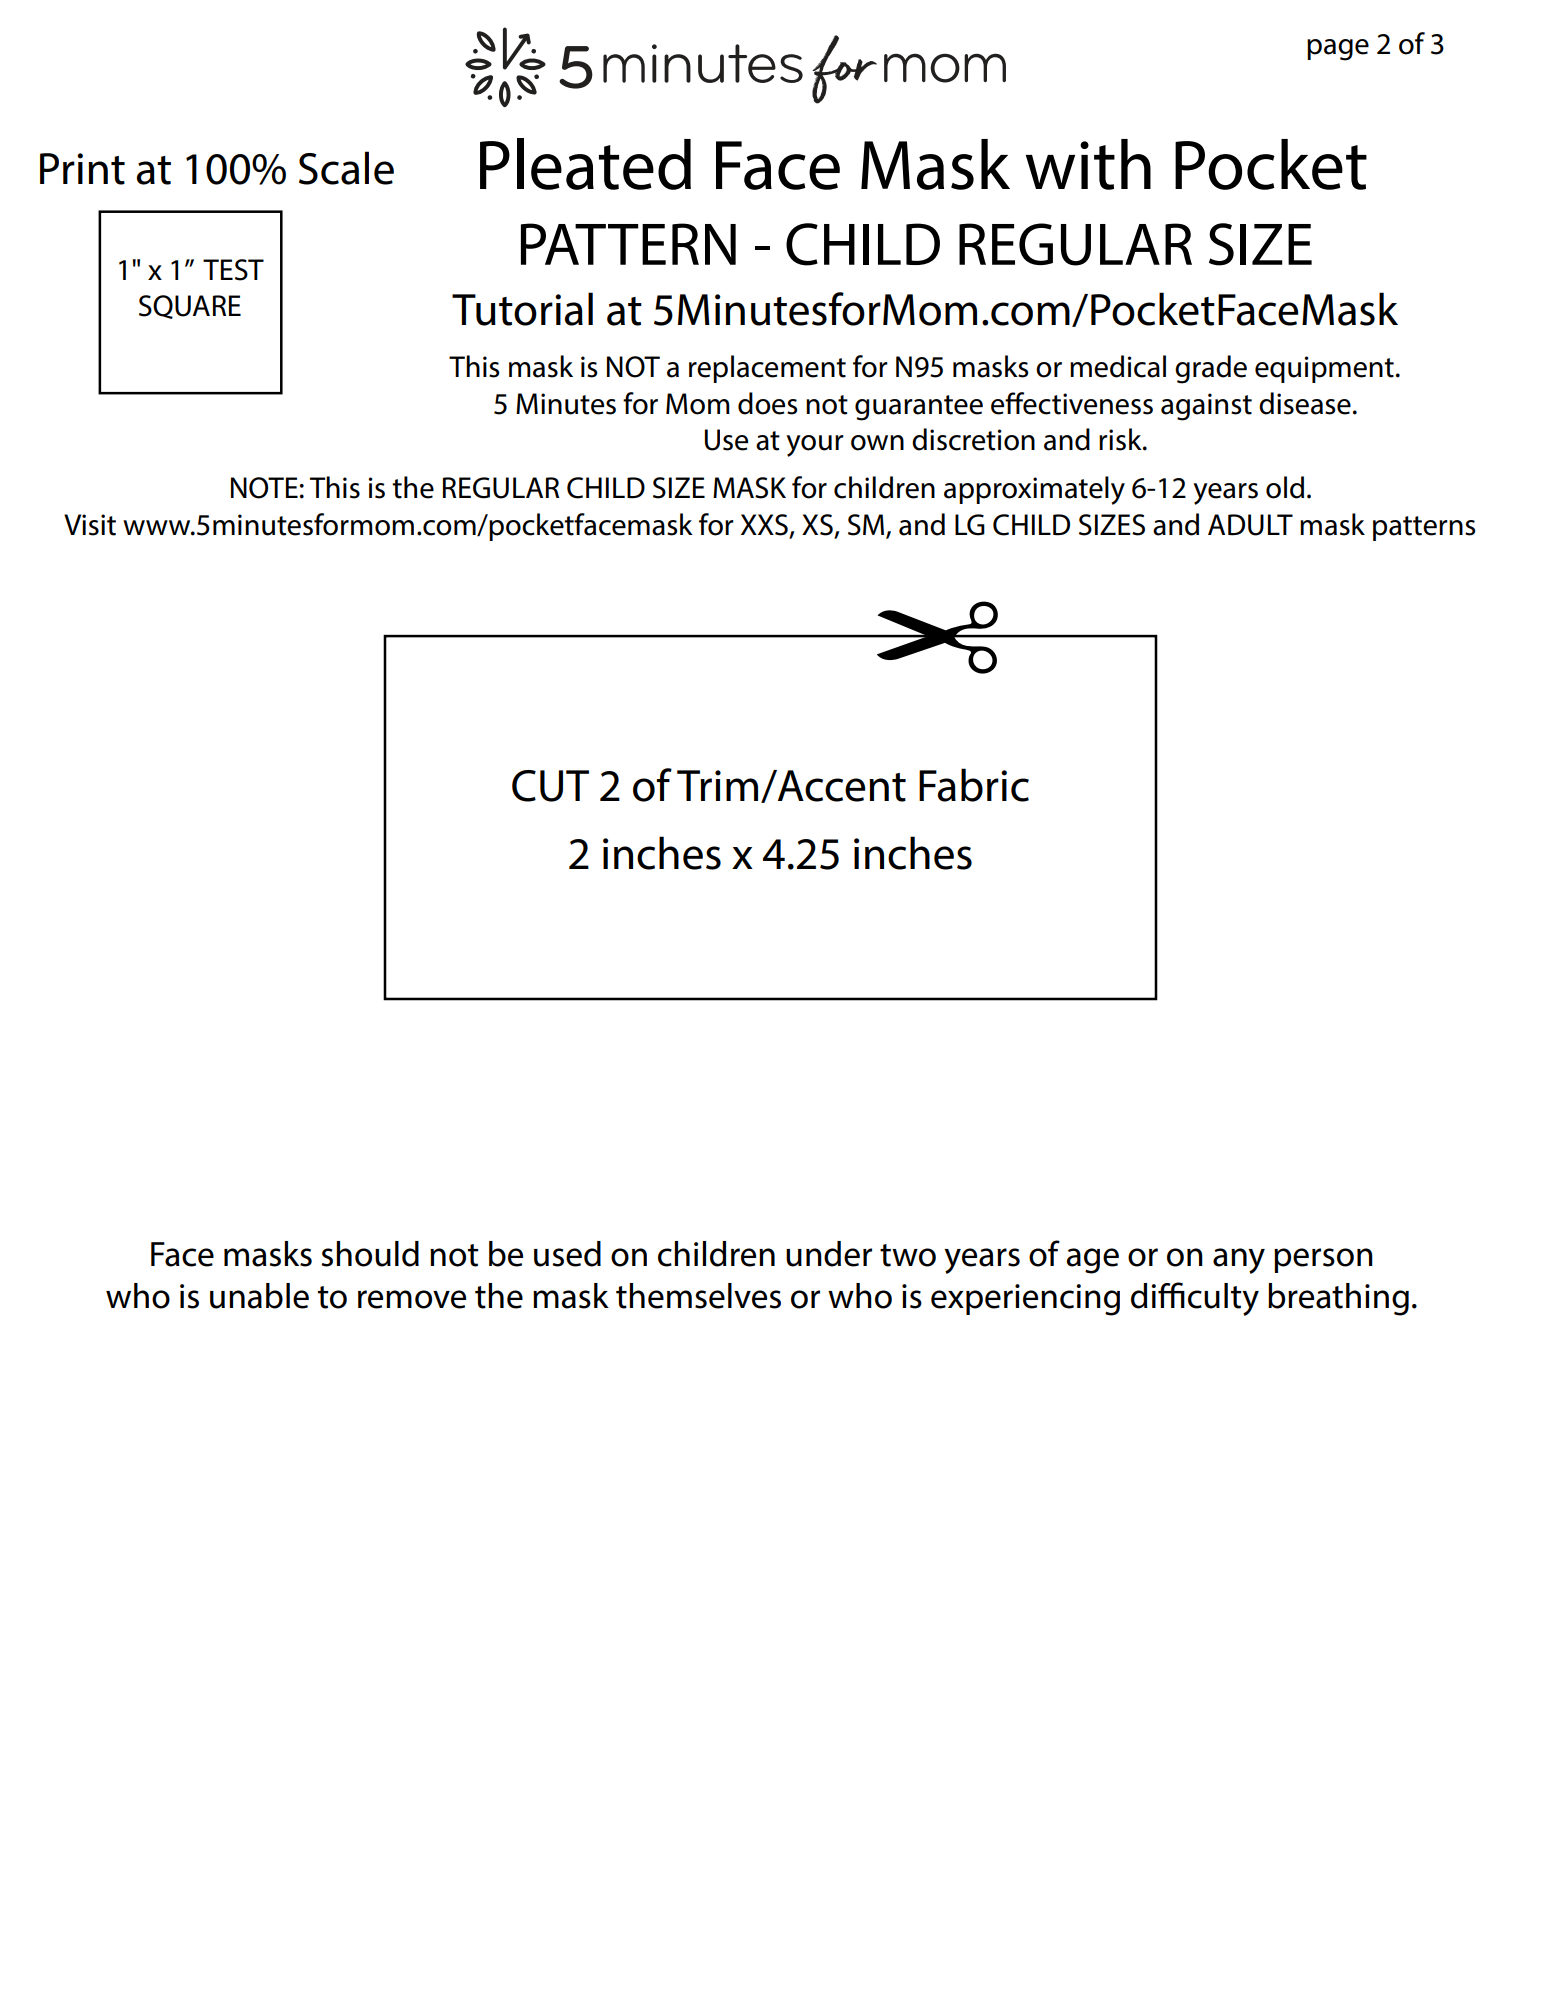  Describe the element at coordinates (1211, 369) in the screenshot. I see `grade` at that location.
